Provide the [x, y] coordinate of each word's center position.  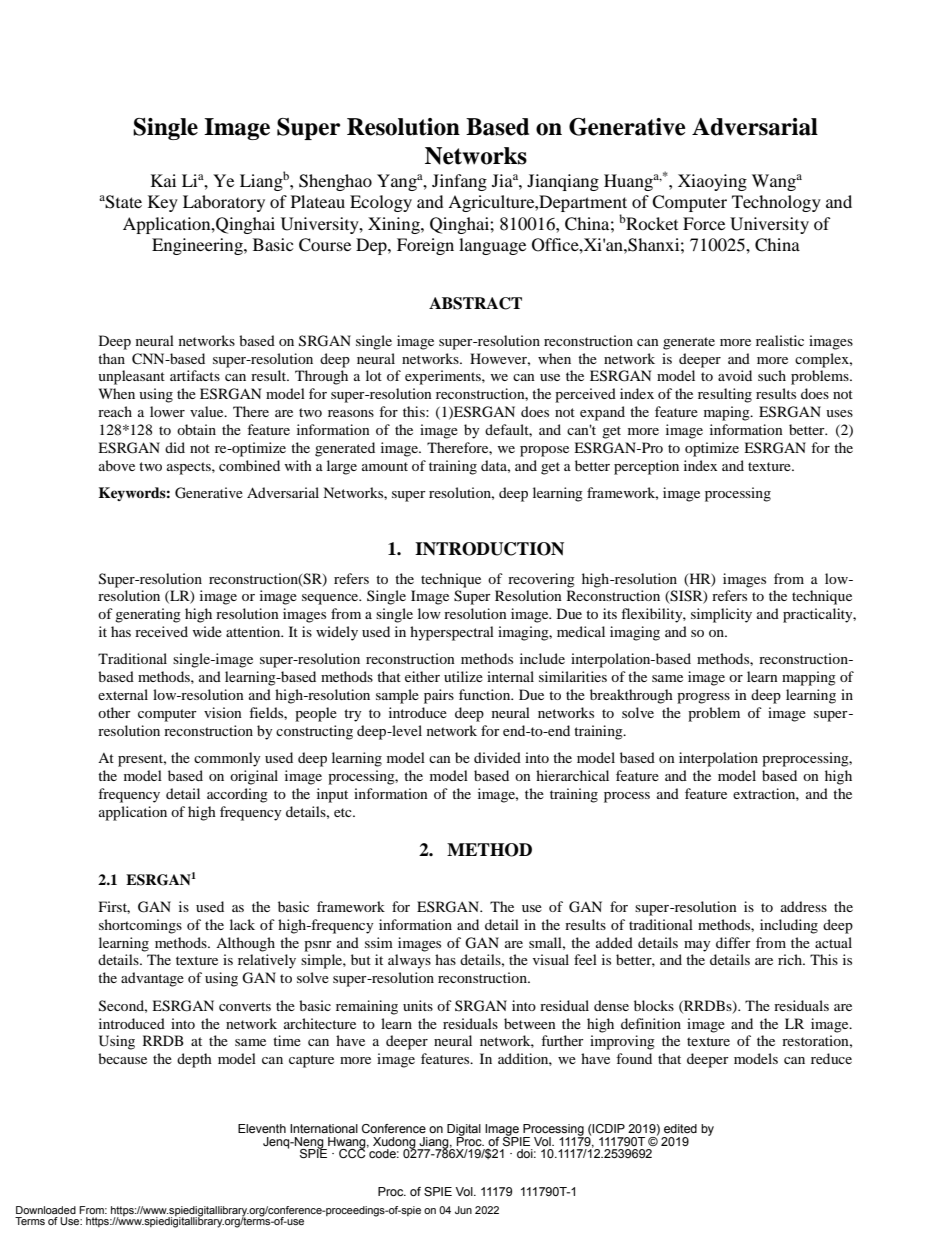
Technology [776, 203]
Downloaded [46, 1210]
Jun [463, 1210]
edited [680, 1128]
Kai [163, 180]
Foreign [425, 246]
